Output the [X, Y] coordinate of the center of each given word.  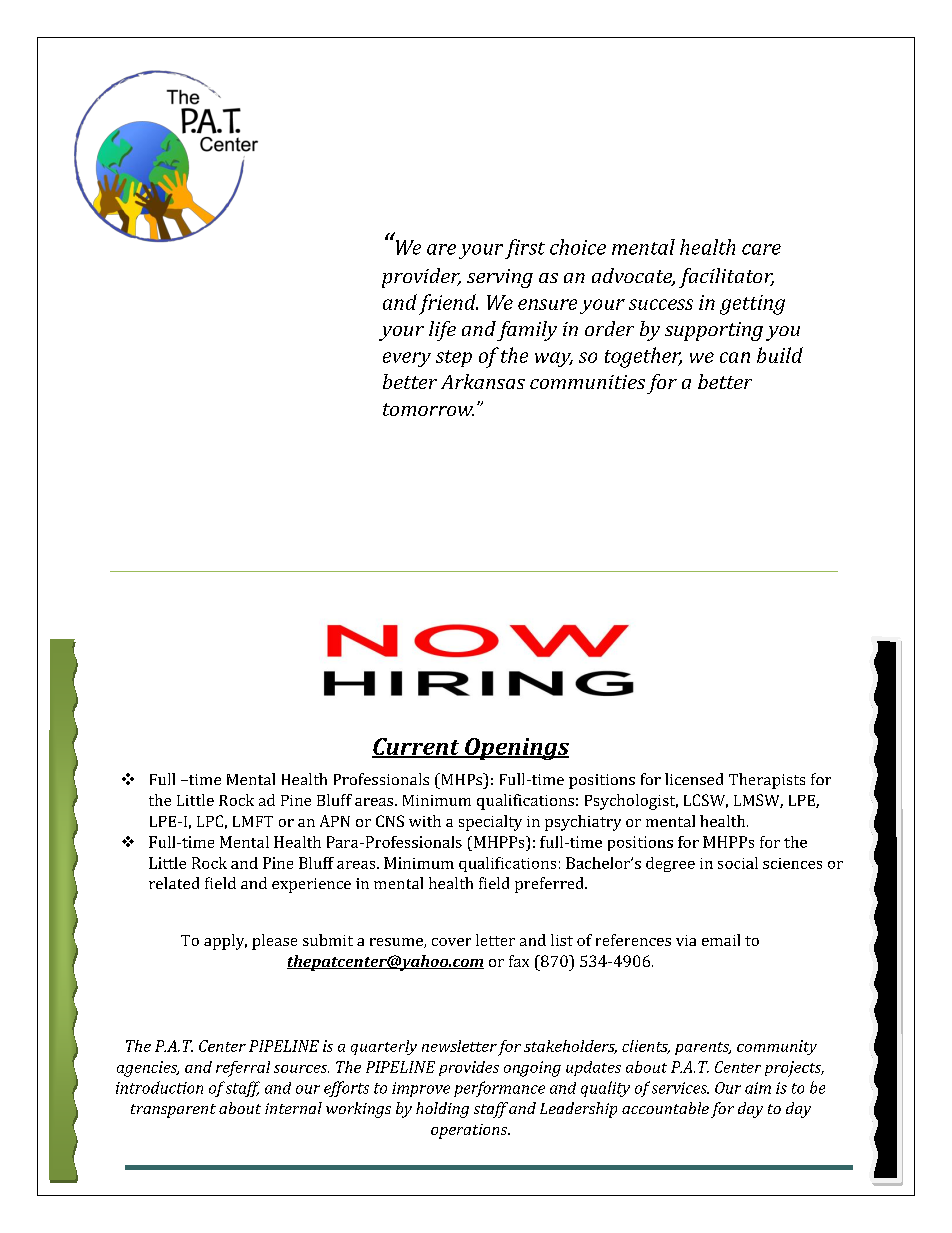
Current [417, 747]
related [174, 883]
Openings [516, 749]
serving [500, 278]
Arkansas [483, 381]
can [735, 357]
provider [421, 278]
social [738, 863]
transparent [173, 1111]
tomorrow [428, 409]
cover [451, 942]
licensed [694, 779]
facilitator [726, 278]
